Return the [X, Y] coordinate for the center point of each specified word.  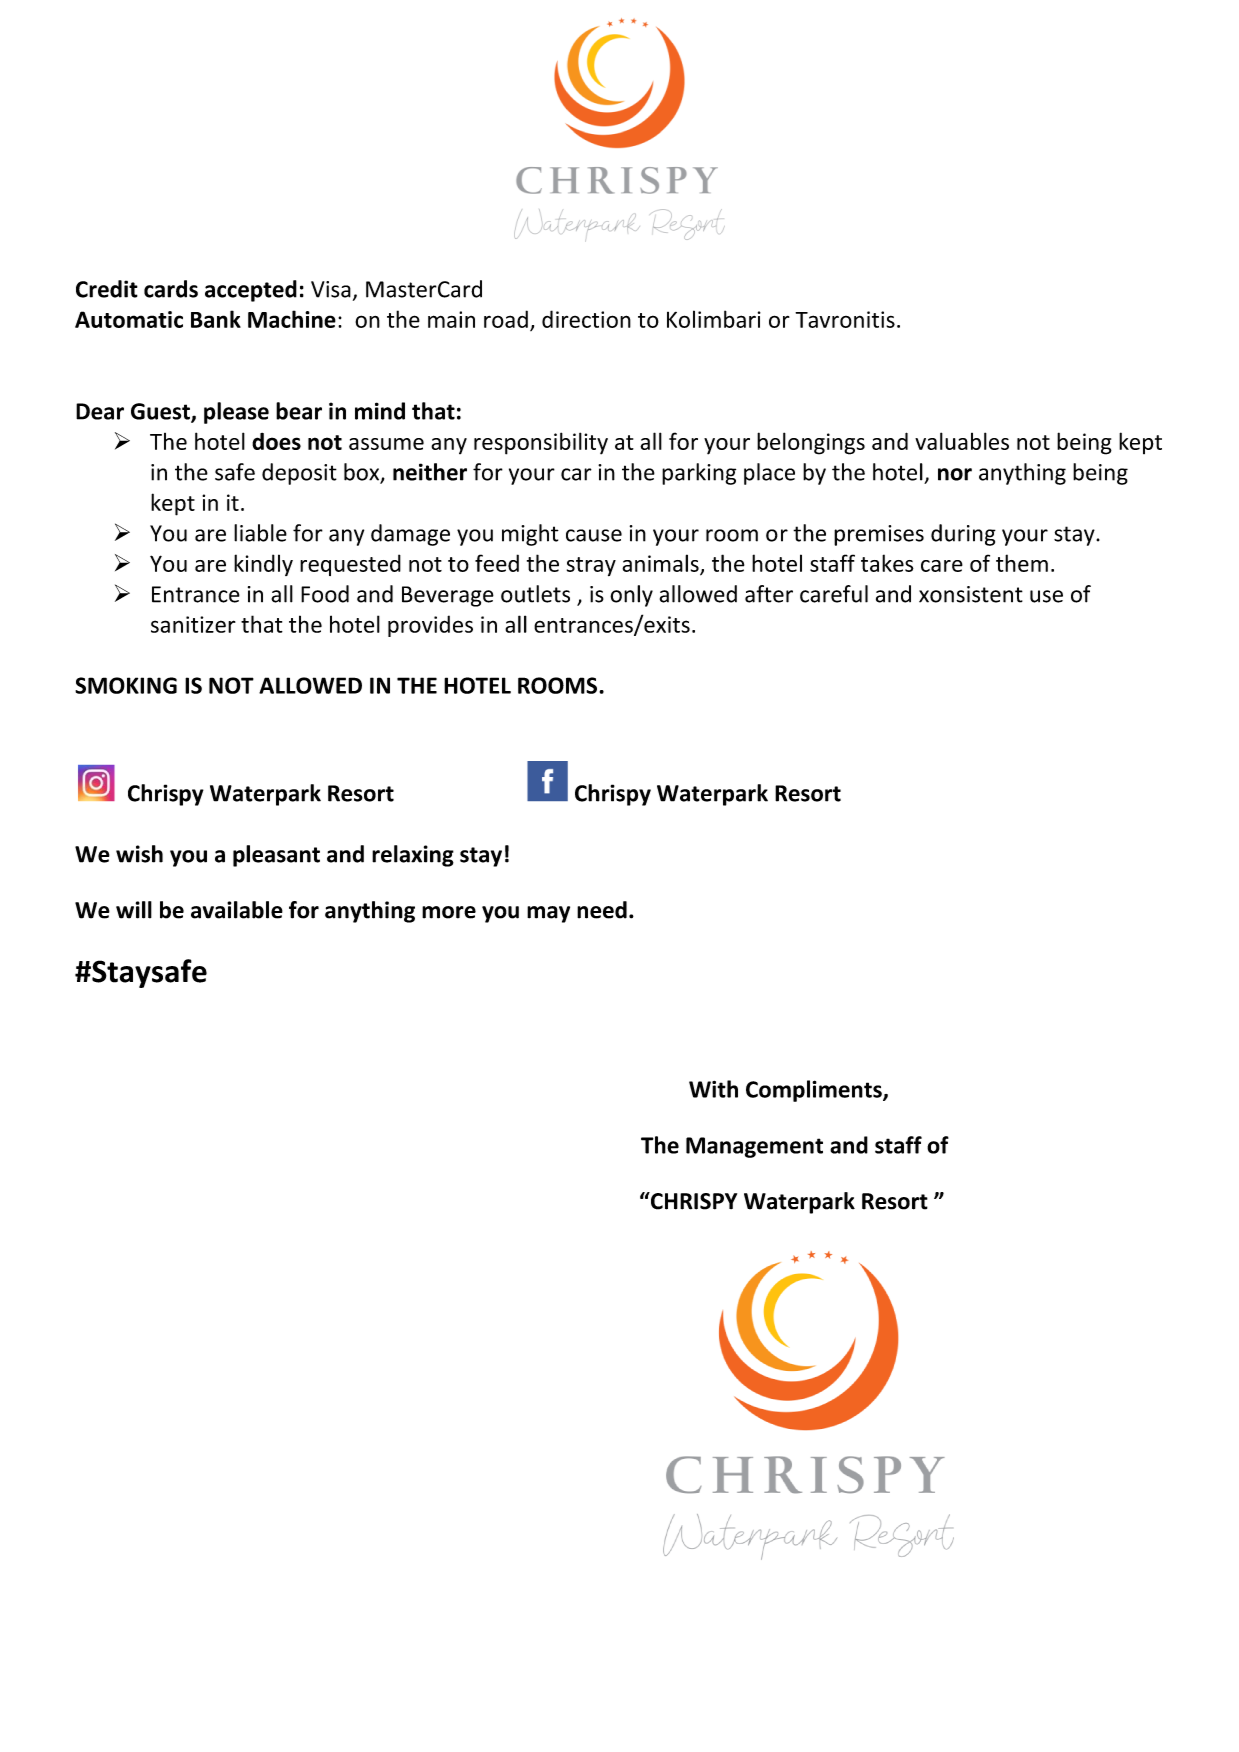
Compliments [815, 1091]
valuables [962, 441]
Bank [216, 319]
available [237, 910]
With [713, 1089]
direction [586, 319]
